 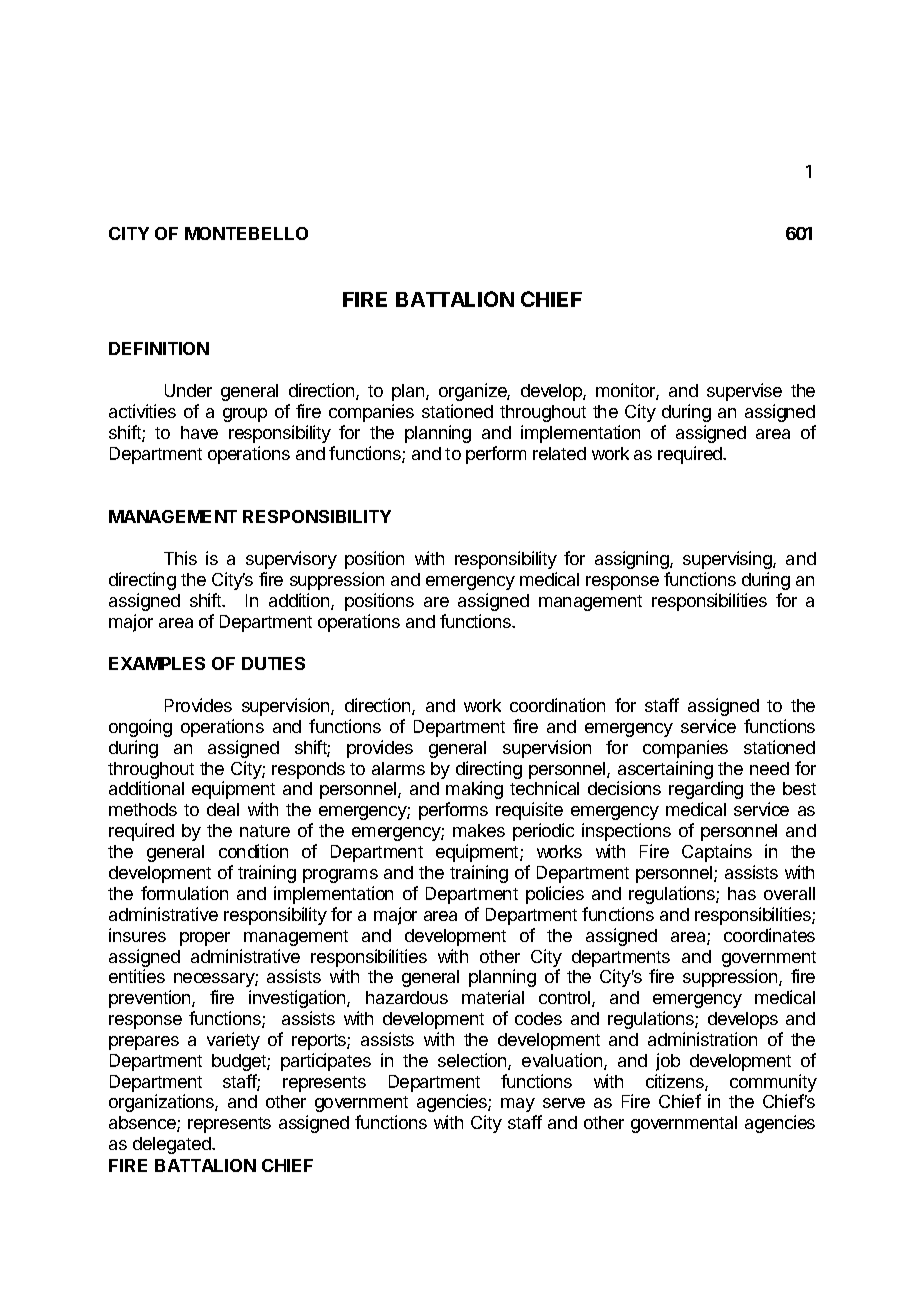 What do you see at coordinates (559, 453) in the document?
I see `related` at bounding box center [559, 453].
